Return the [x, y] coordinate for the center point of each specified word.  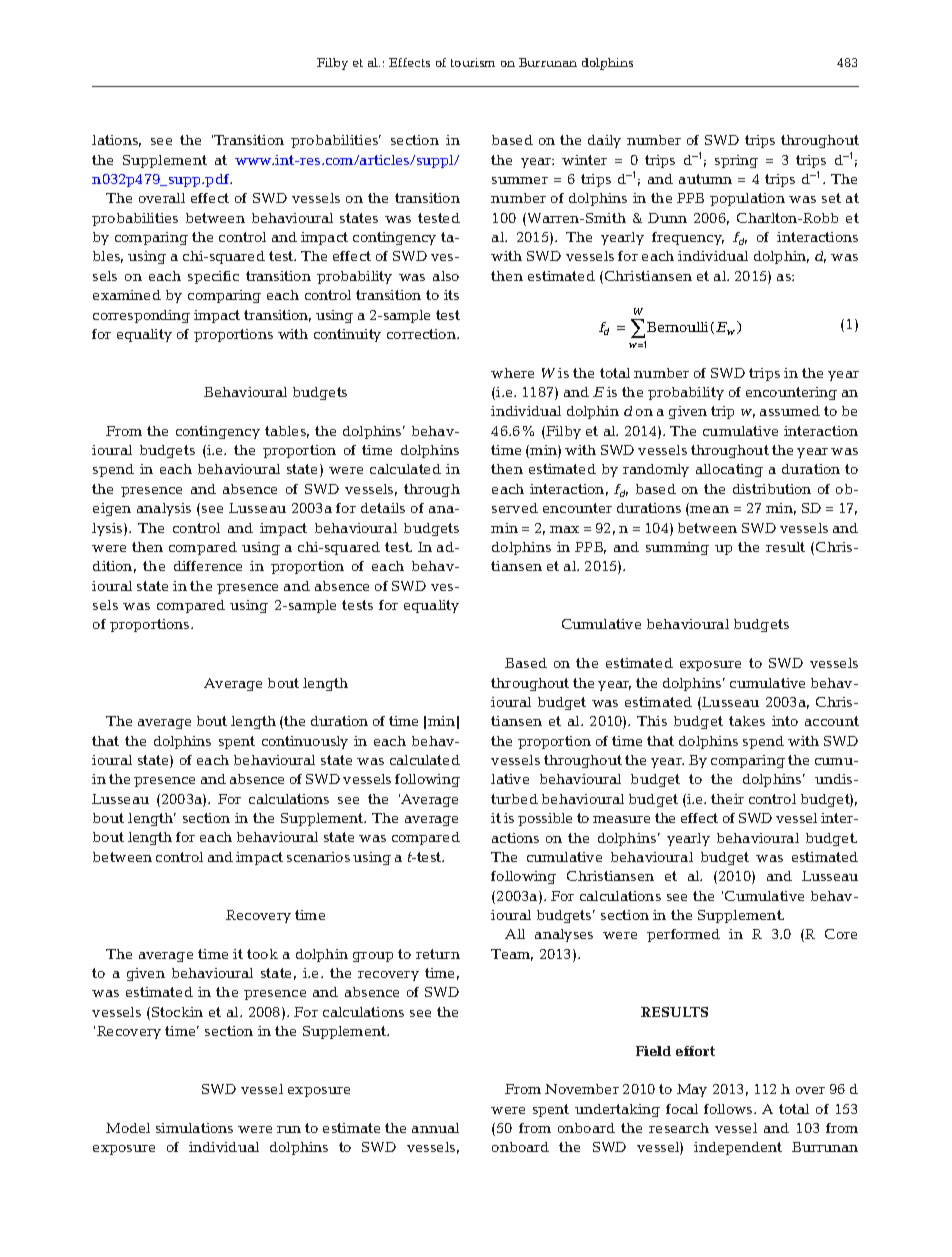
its [451, 295]
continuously [305, 742]
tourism [473, 62]
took [262, 954]
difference [208, 566]
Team [512, 955]
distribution [772, 489]
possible [545, 819]
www [254, 161]
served [515, 508]
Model [128, 1128]
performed [683, 935]
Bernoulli [677, 327]
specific [213, 277]
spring [736, 161]
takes [747, 721]
